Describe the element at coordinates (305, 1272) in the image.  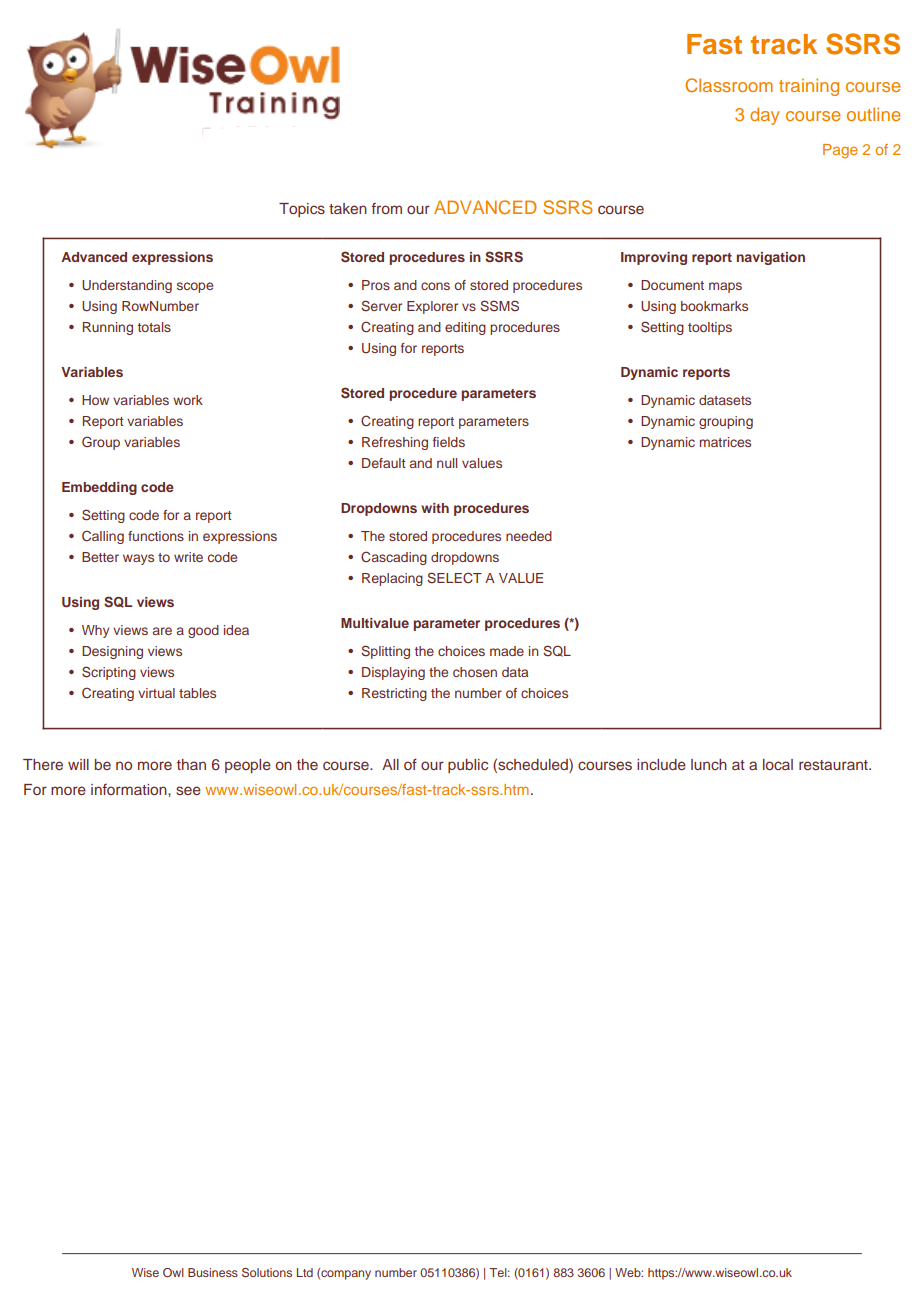
I see `Ltd` at that location.
